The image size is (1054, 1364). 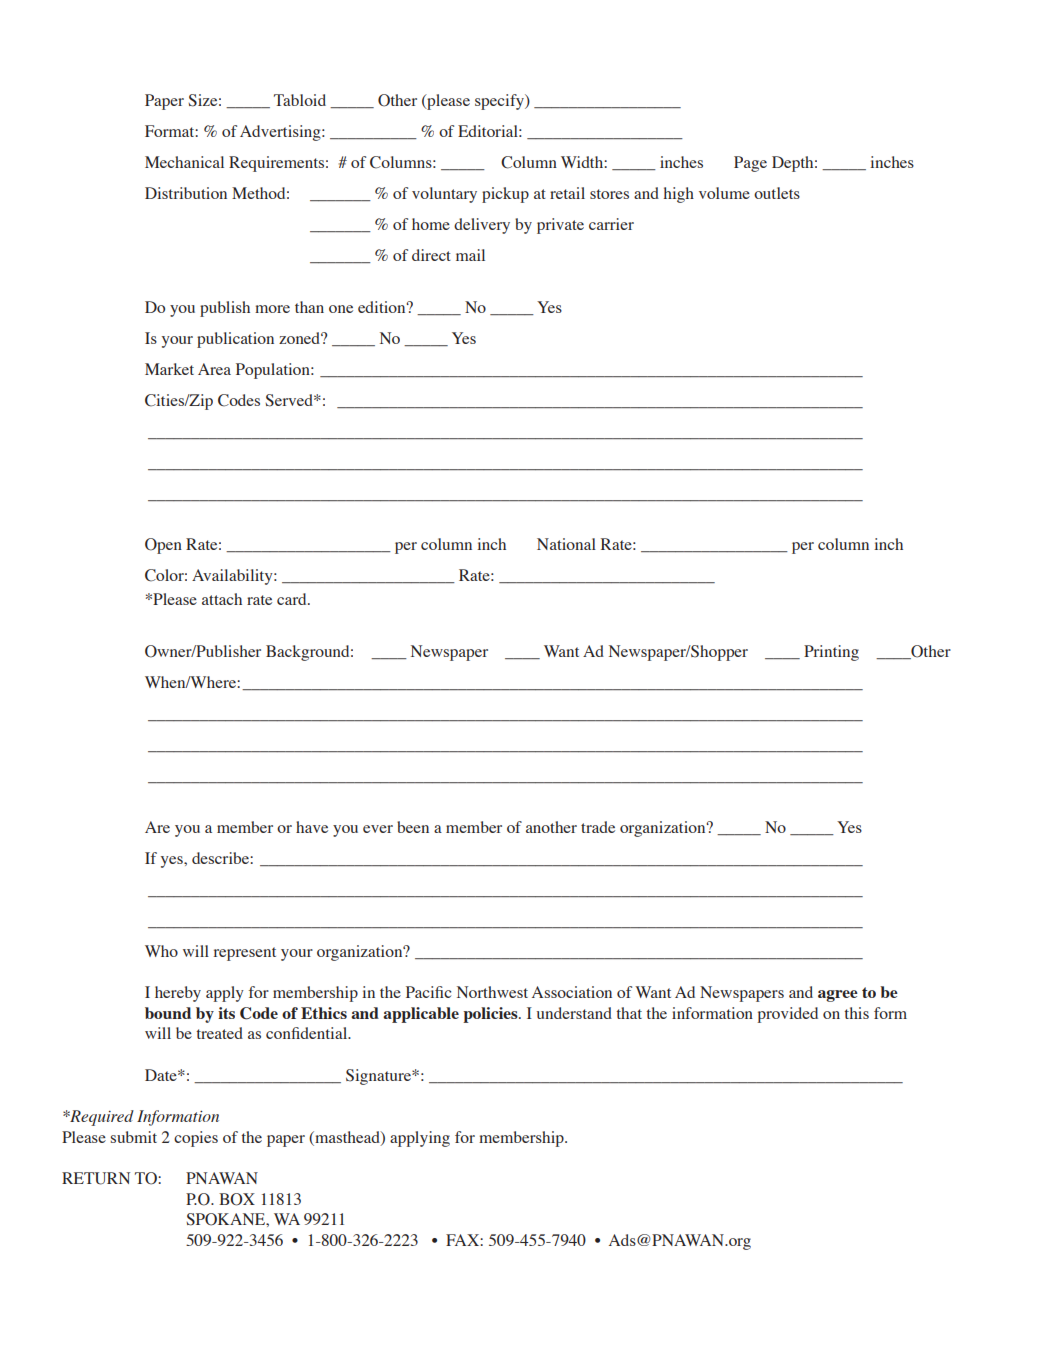 What do you see at coordinates (750, 164) in the screenshot?
I see `Page` at bounding box center [750, 164].
